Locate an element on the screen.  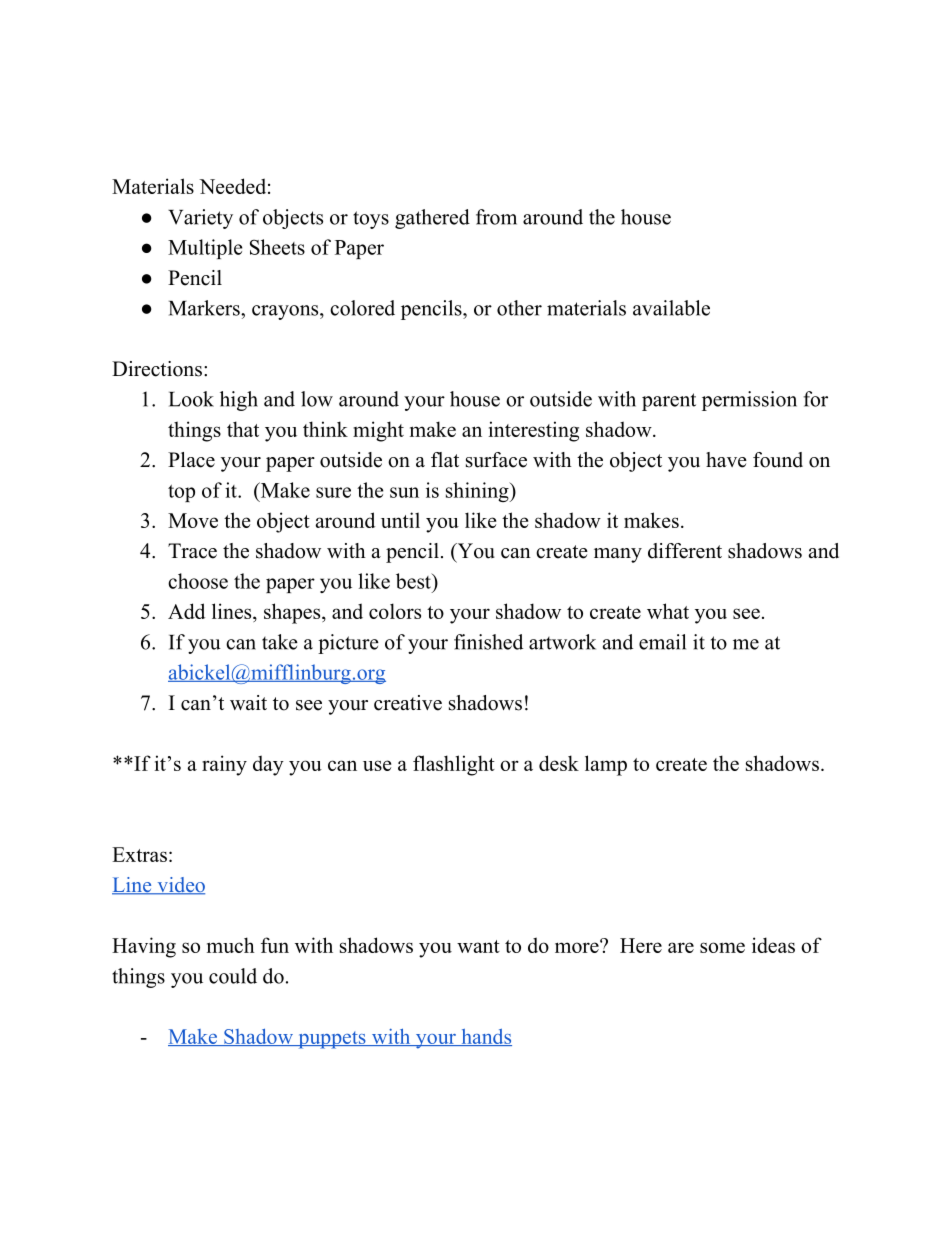
hands is located at coordinates (485, 1037).
